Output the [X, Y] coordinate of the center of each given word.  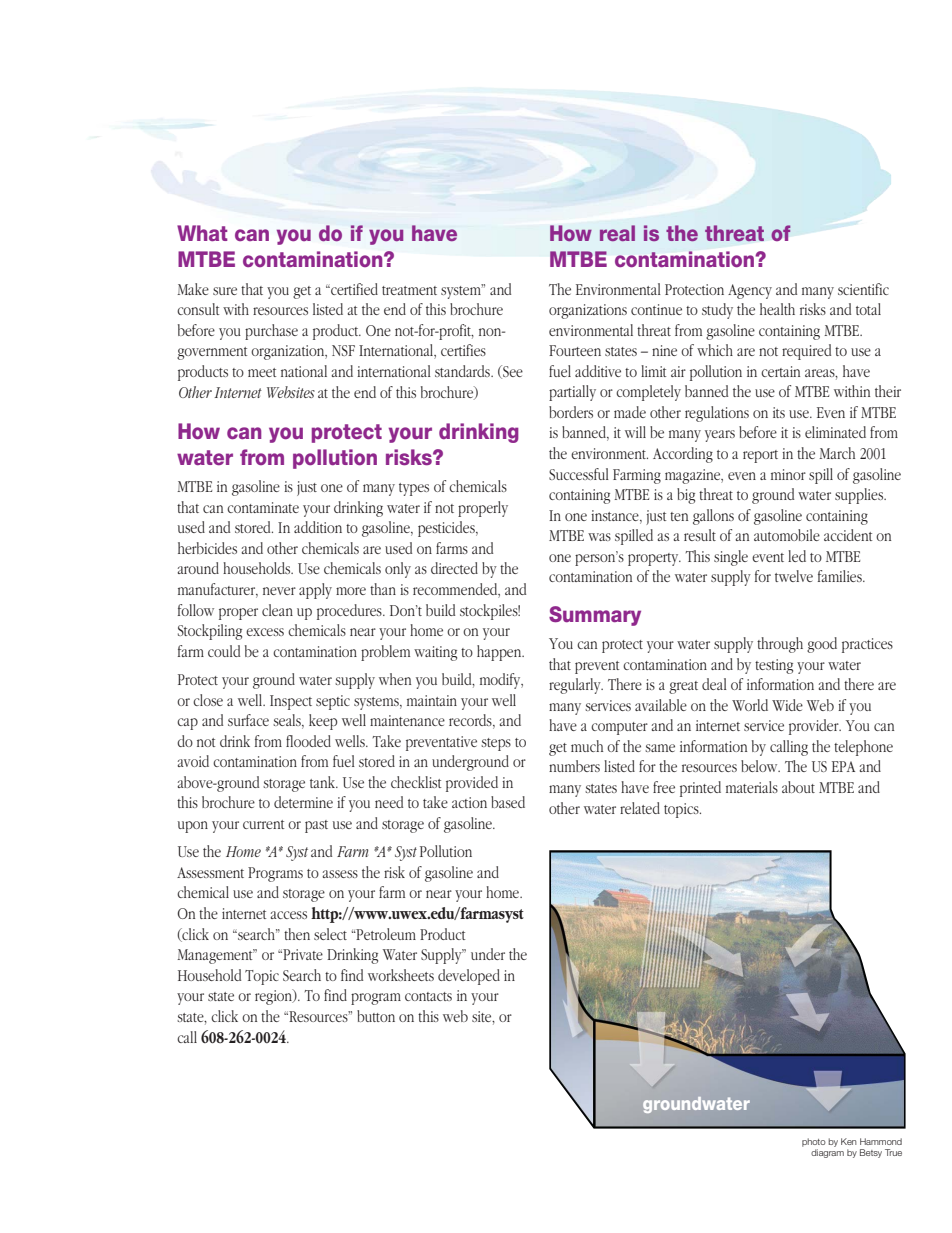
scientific [863, 289]
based [508, 802]
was [599, 537]
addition [318, 527]
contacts [428, 996]
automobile [787, 535]
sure [225, 291]
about [798, 787]
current [263, 824]
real [617, 233]
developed [469, 977]
